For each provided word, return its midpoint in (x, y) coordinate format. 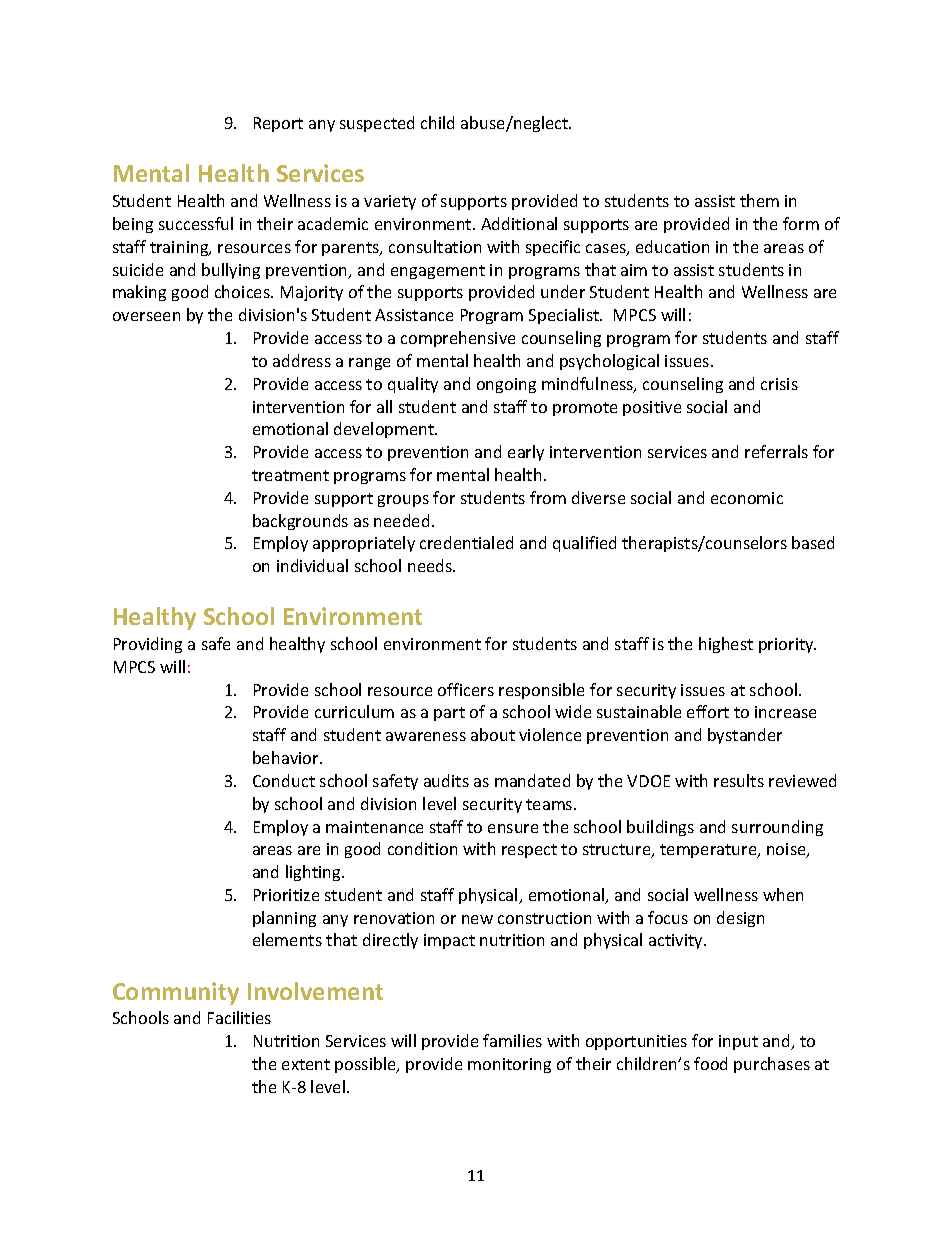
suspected (377, 124)
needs (431, 565)
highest (726, 645)
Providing (148, 645)
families (512, 1040)
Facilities (239, 1017)
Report (278, 124)
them (759, 200)
